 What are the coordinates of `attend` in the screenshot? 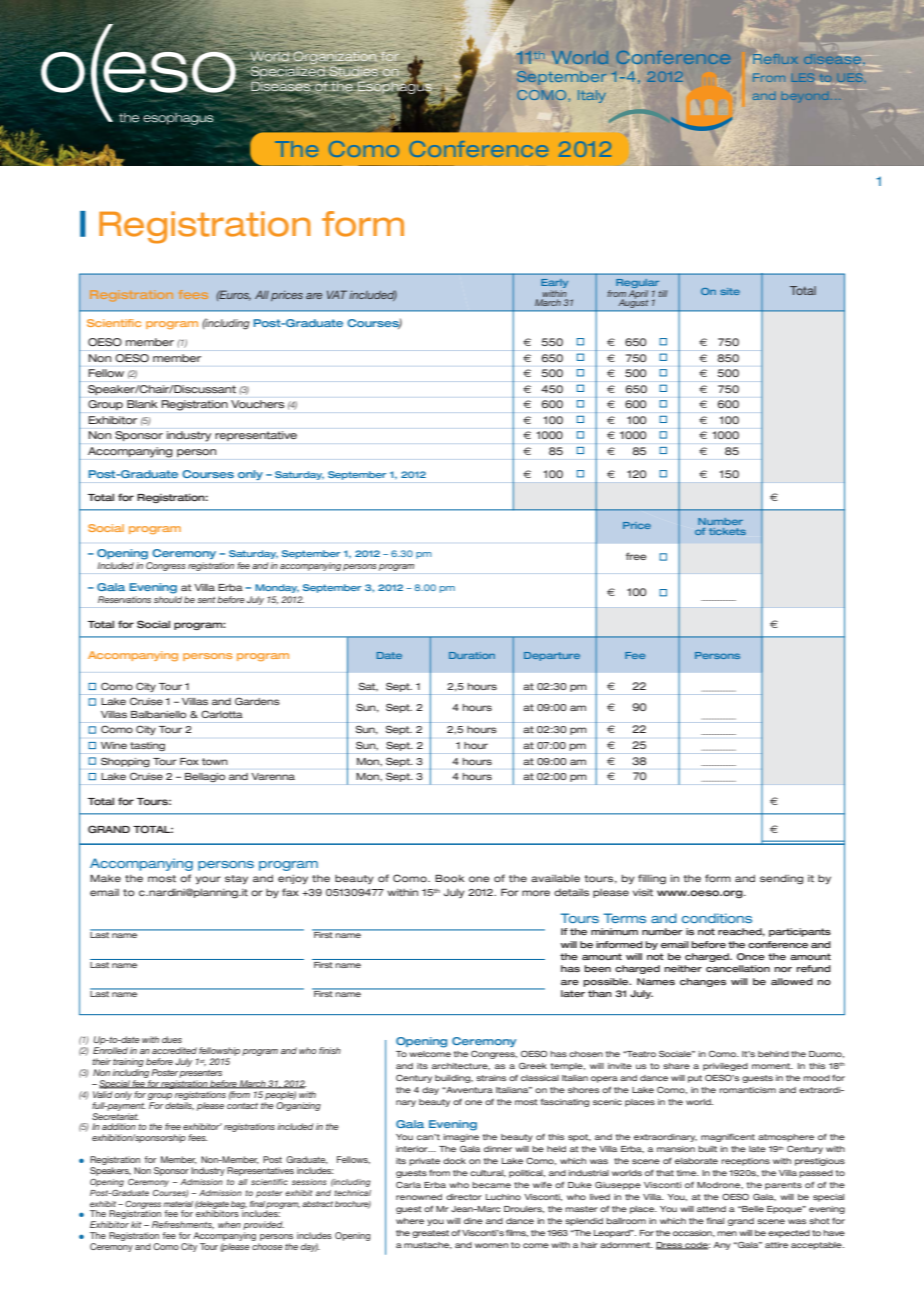 It's located at (711, 1209).
